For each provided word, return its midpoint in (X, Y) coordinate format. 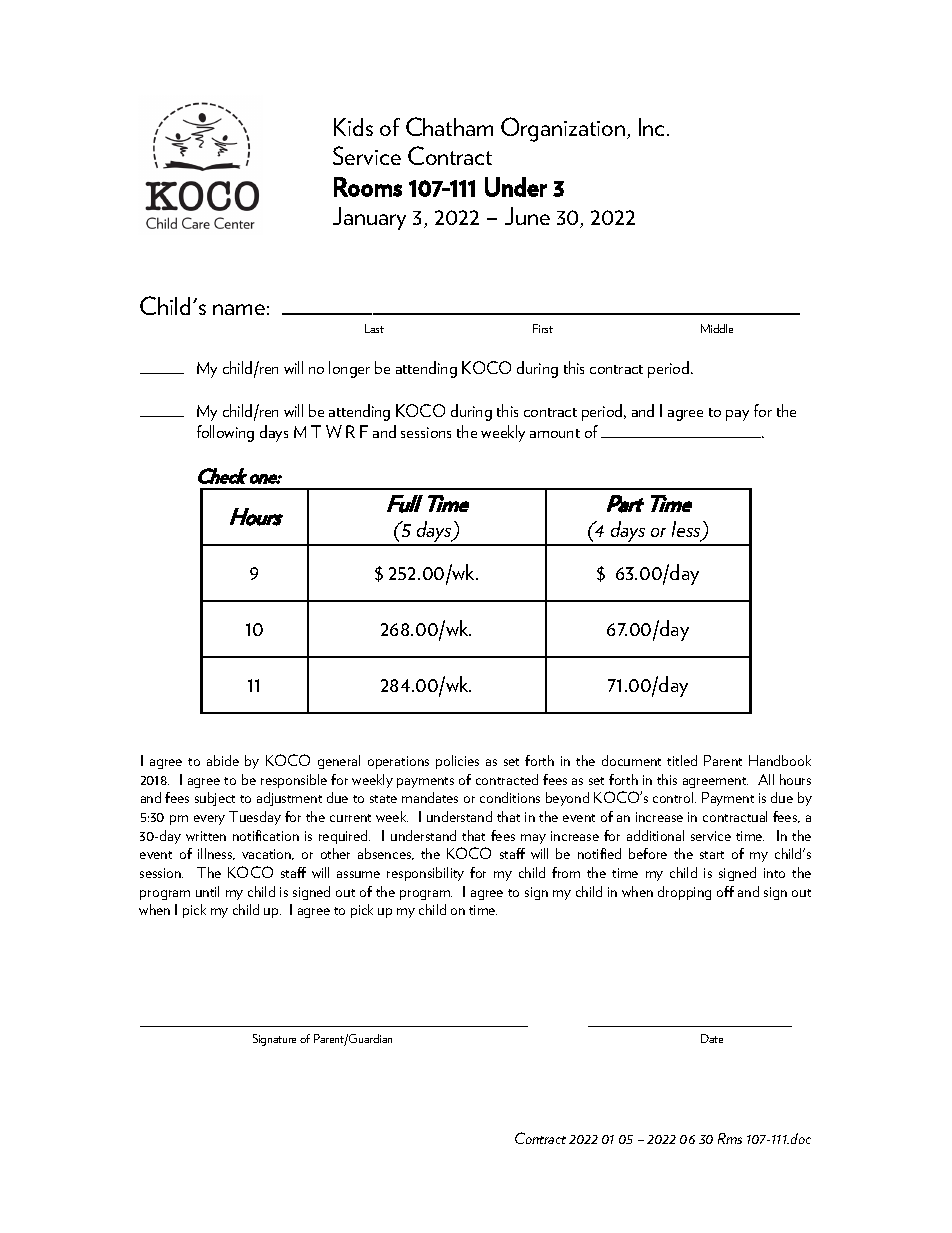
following (225, 433)
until (207, 891)
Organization (563, 129)
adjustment (289, 799)
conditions (510, 797)
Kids (353, 127)
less (687, 530)
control (674, 797)
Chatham (449, 126)
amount (555, 433)
